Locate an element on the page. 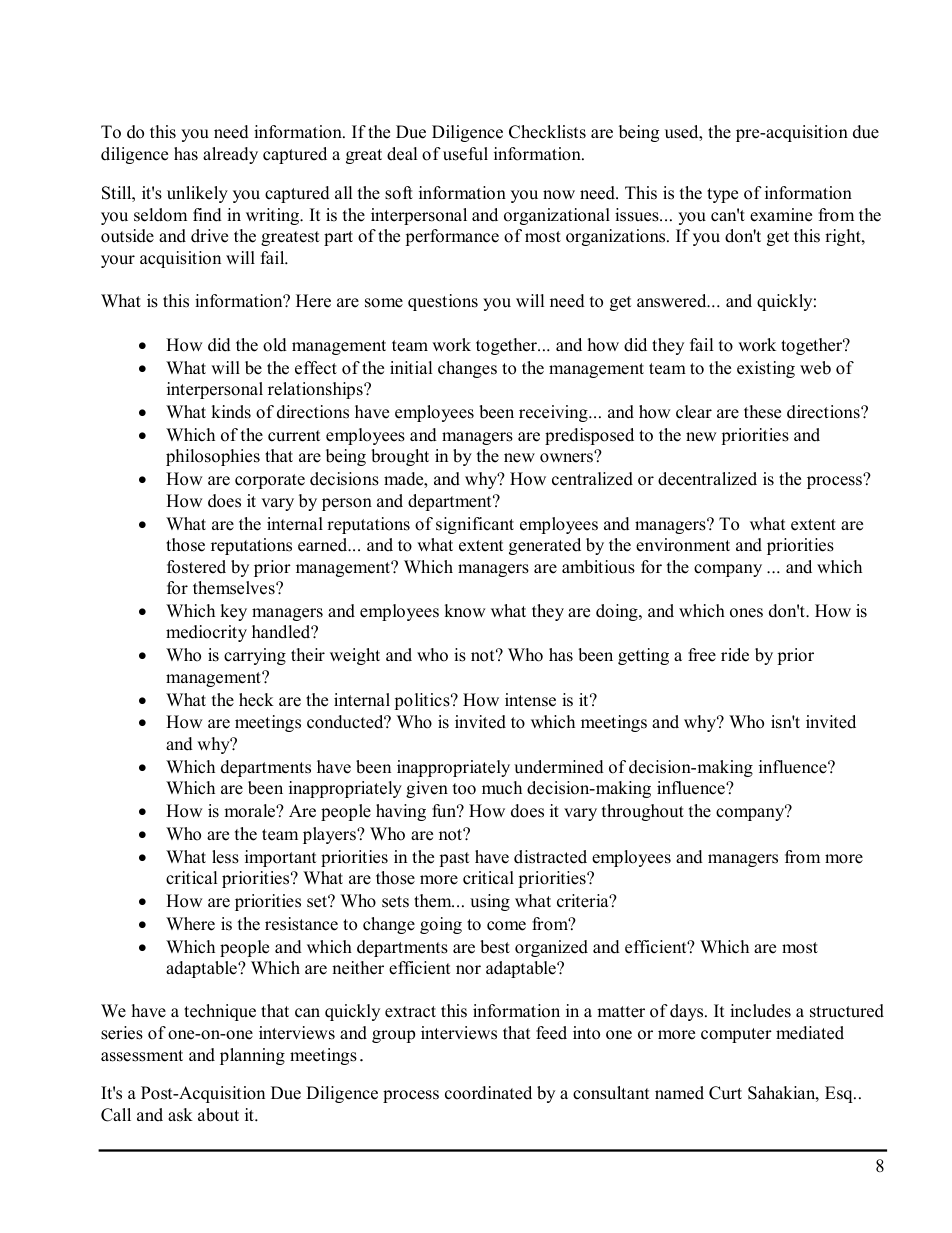 The image size is (952, 1233). unlikely is located at coordinates (197, 194).
